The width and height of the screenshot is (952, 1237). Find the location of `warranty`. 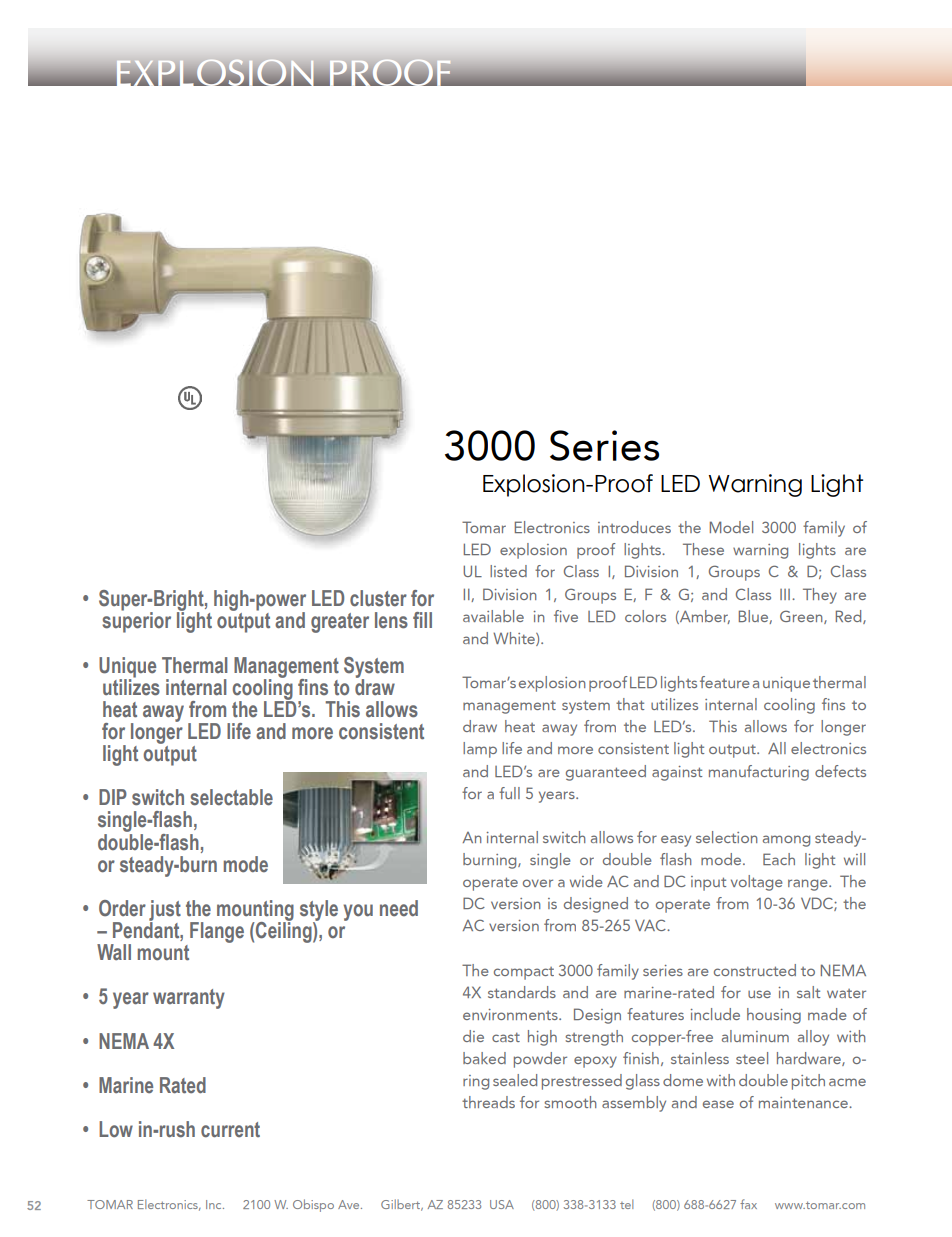

warranty is located at coordinates (189, 999).
